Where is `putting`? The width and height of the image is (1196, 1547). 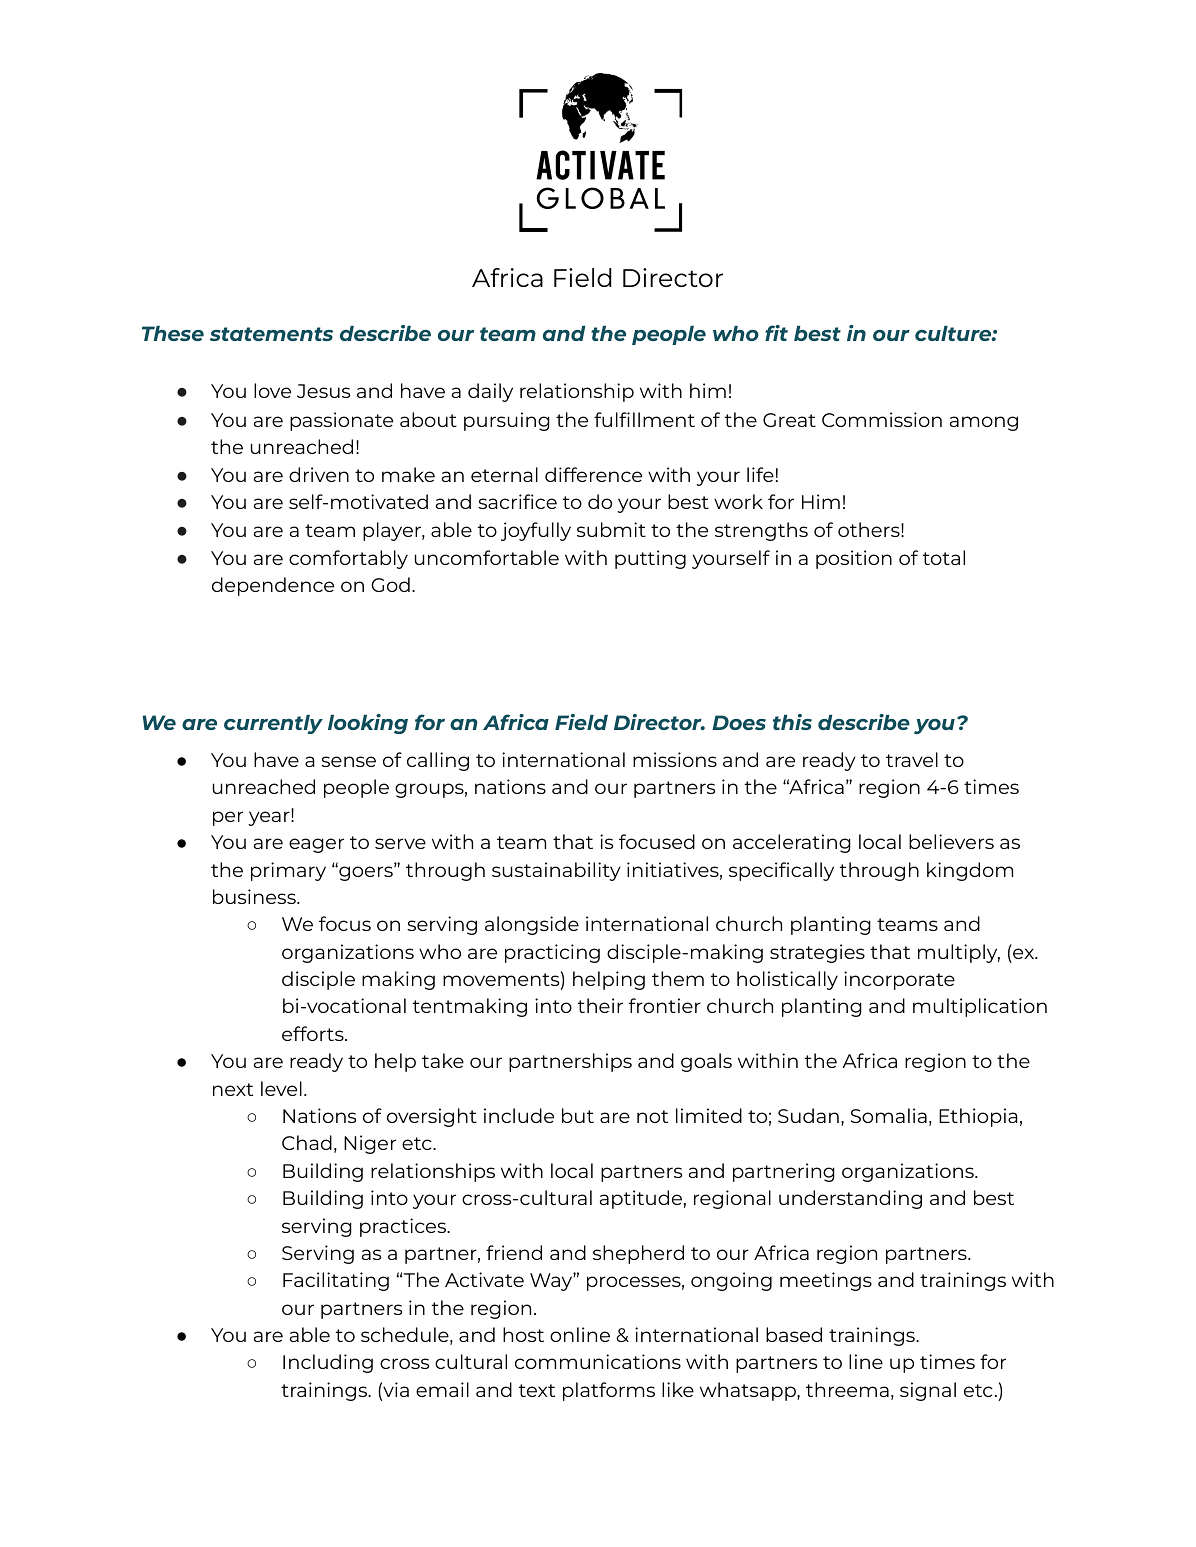 putting is located at coordinates (650, 559).
